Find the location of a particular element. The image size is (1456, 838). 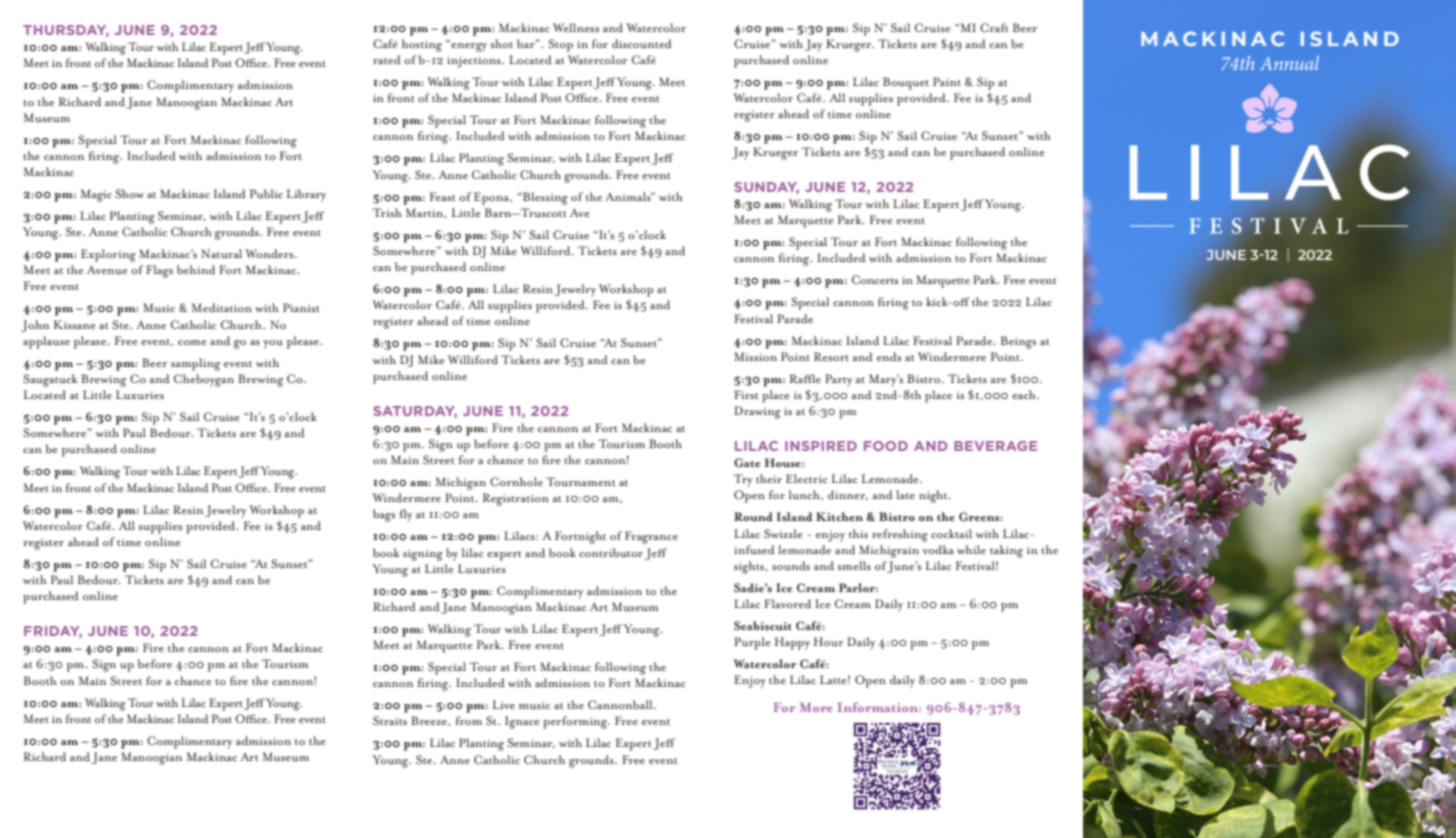

Annual is located at coordinates (1289, 63).
